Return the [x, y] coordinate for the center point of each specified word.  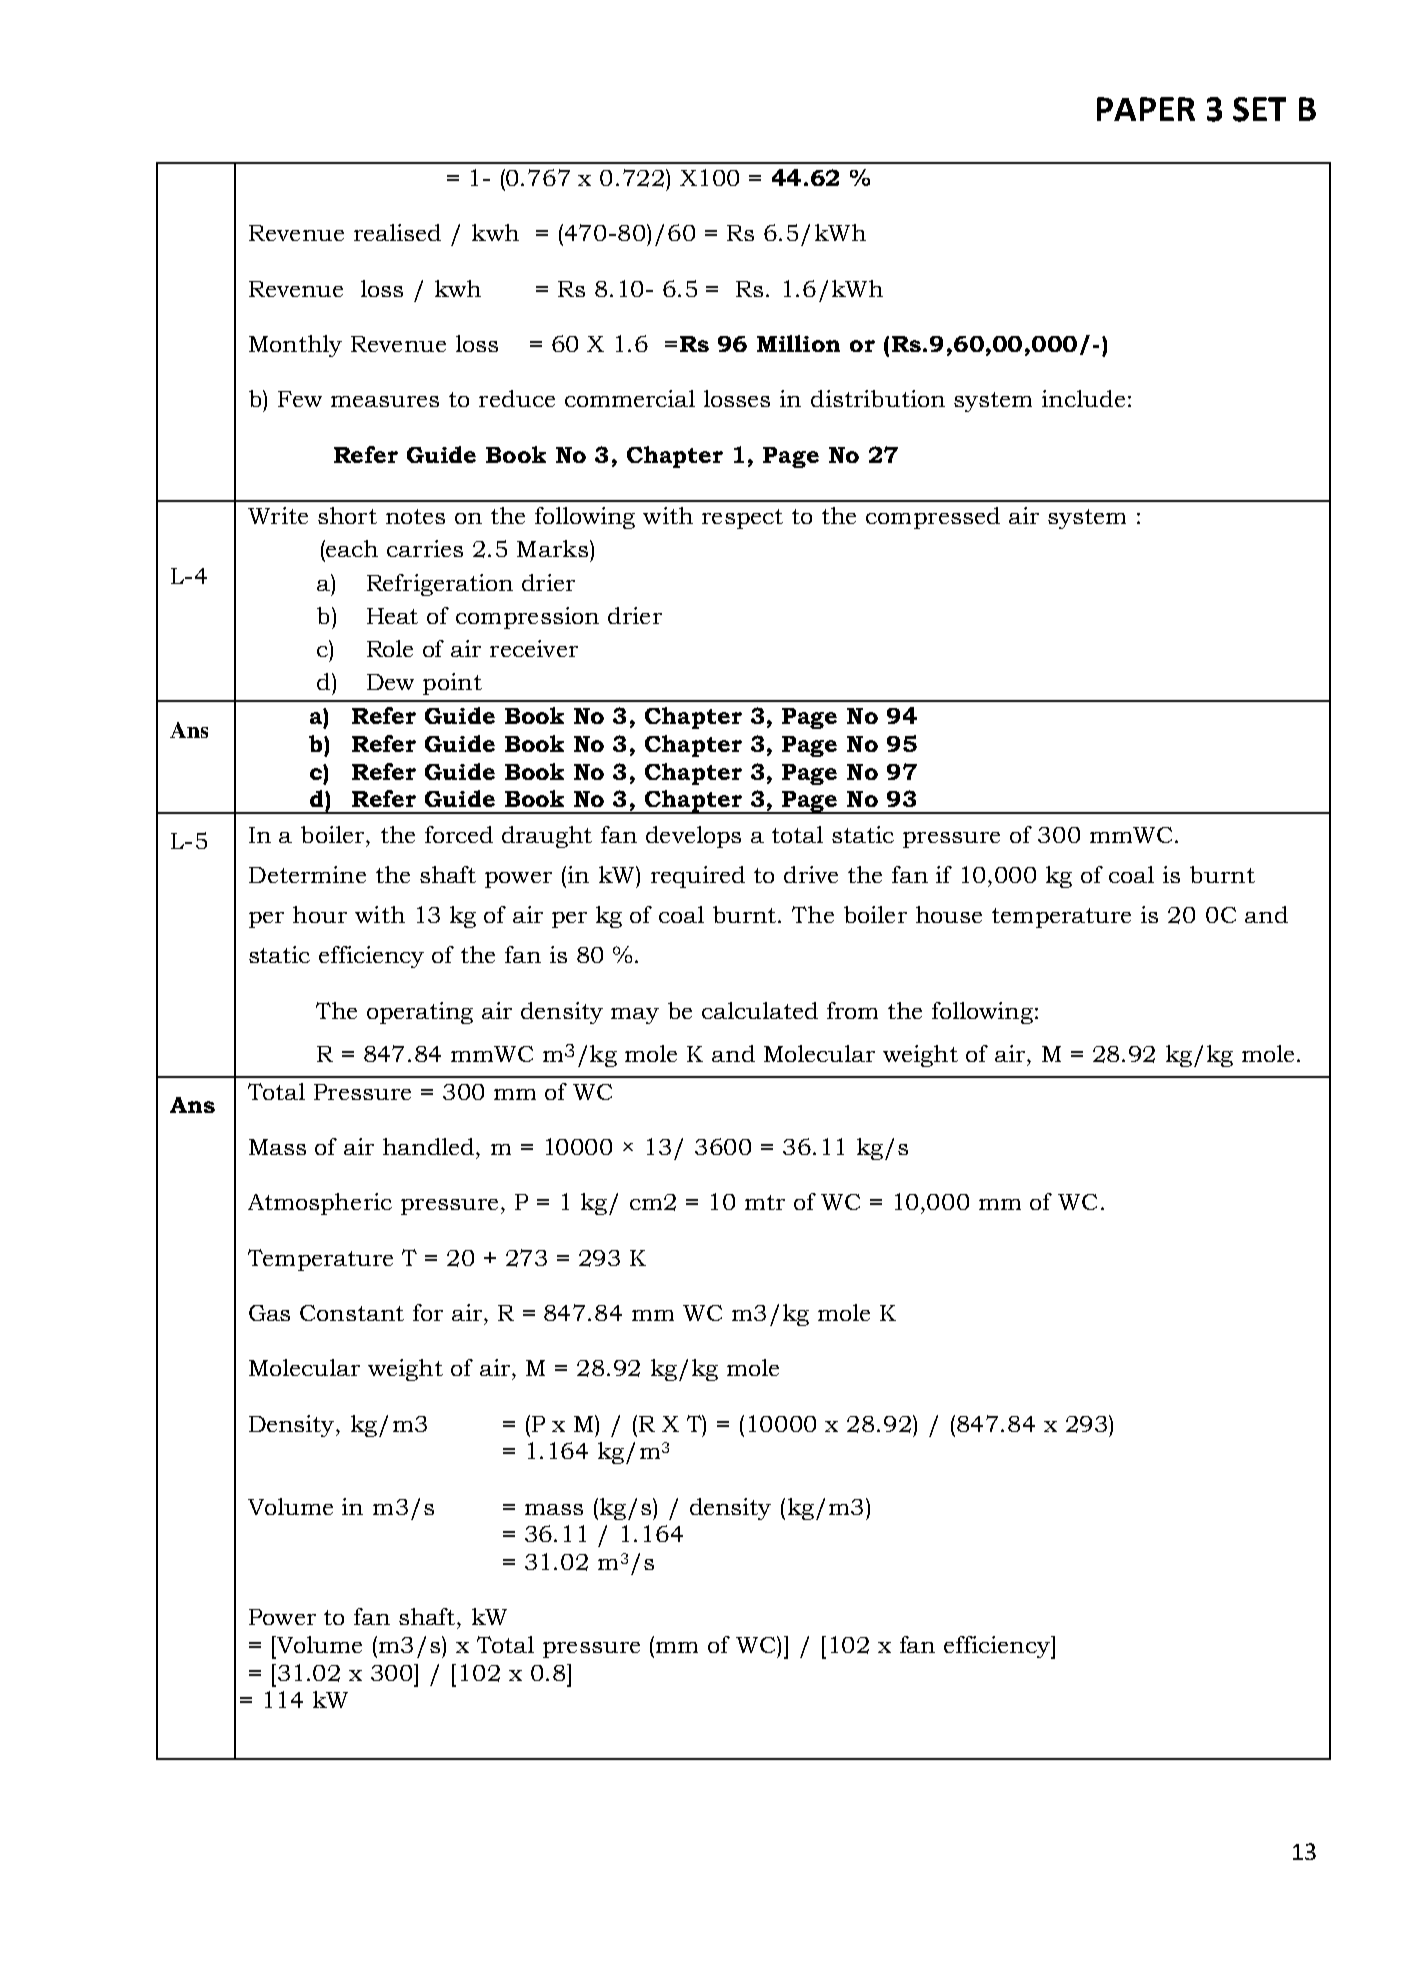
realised [397, 232]
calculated [760, 1010]
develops [693, 837]
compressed [933, 518]
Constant [352, 1313]
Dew [390, 682]
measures [385, 401]
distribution [878, 398]
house [949, 914]
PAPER [1146, 109]
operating [420, 1013]
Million [798, 343]
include [1083, 398]
